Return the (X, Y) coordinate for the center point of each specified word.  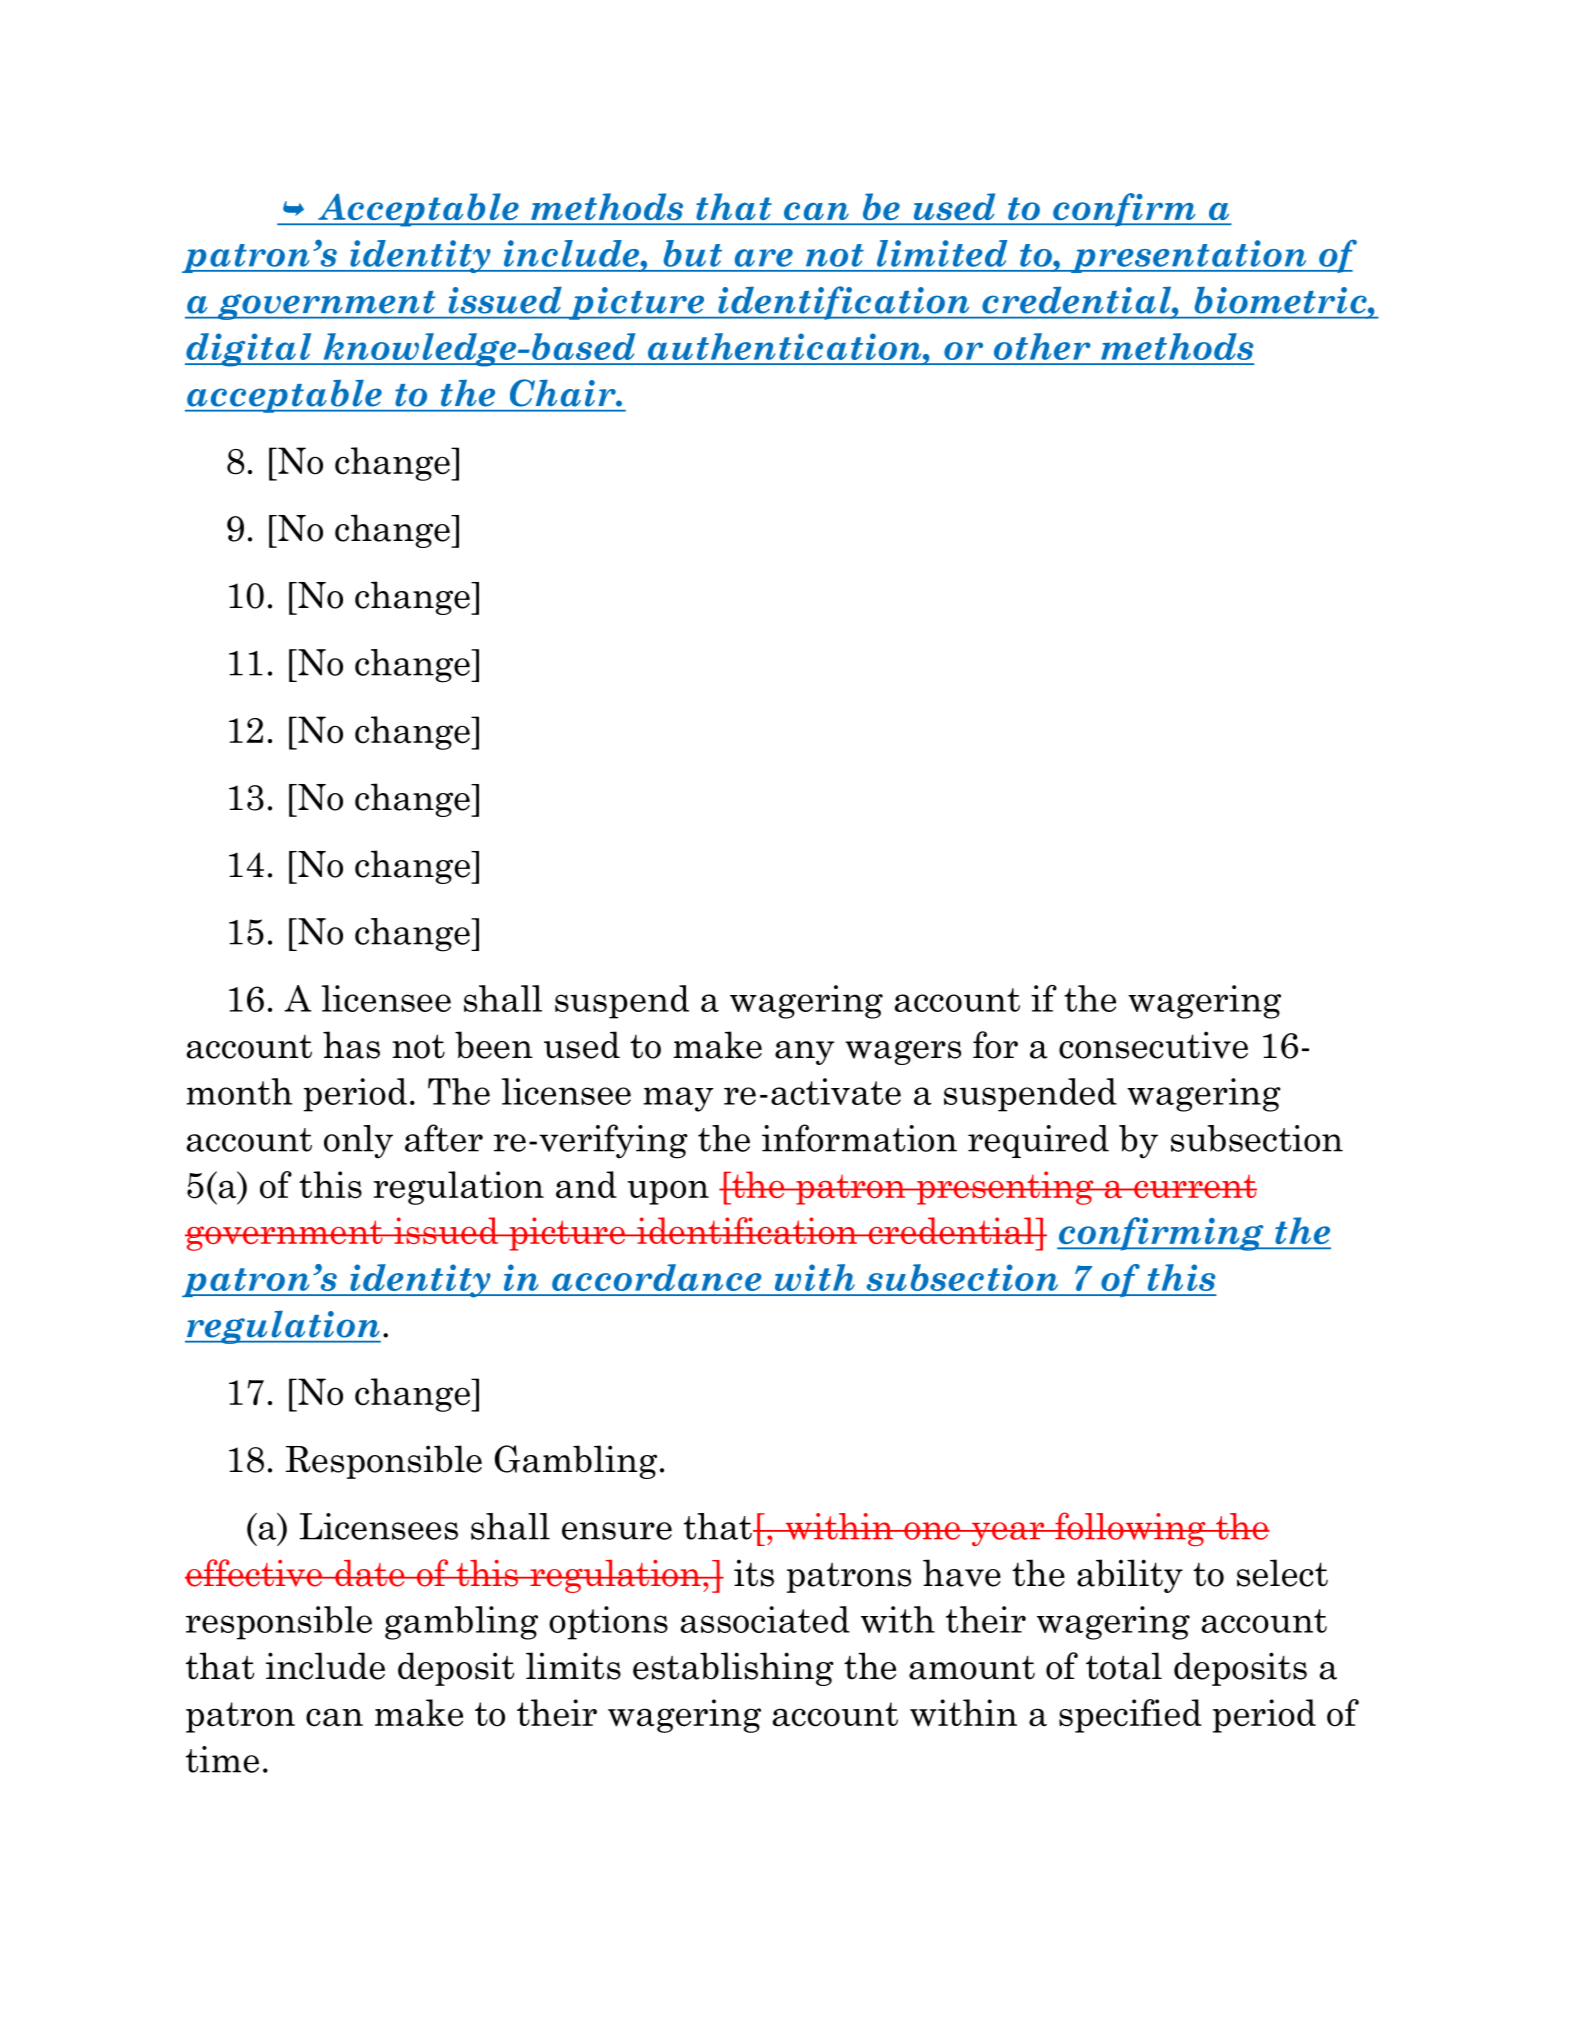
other (1042, 346)
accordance (657, 1277)
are (764, 258)
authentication (786, 346)
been (494, 1045)
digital (249, 350)
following (1130, 1529)
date (370, 1573)
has (351, 1045)
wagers (903, 1052)
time (222, 1759)
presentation (1188, 256)
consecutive (1153, 1045)
